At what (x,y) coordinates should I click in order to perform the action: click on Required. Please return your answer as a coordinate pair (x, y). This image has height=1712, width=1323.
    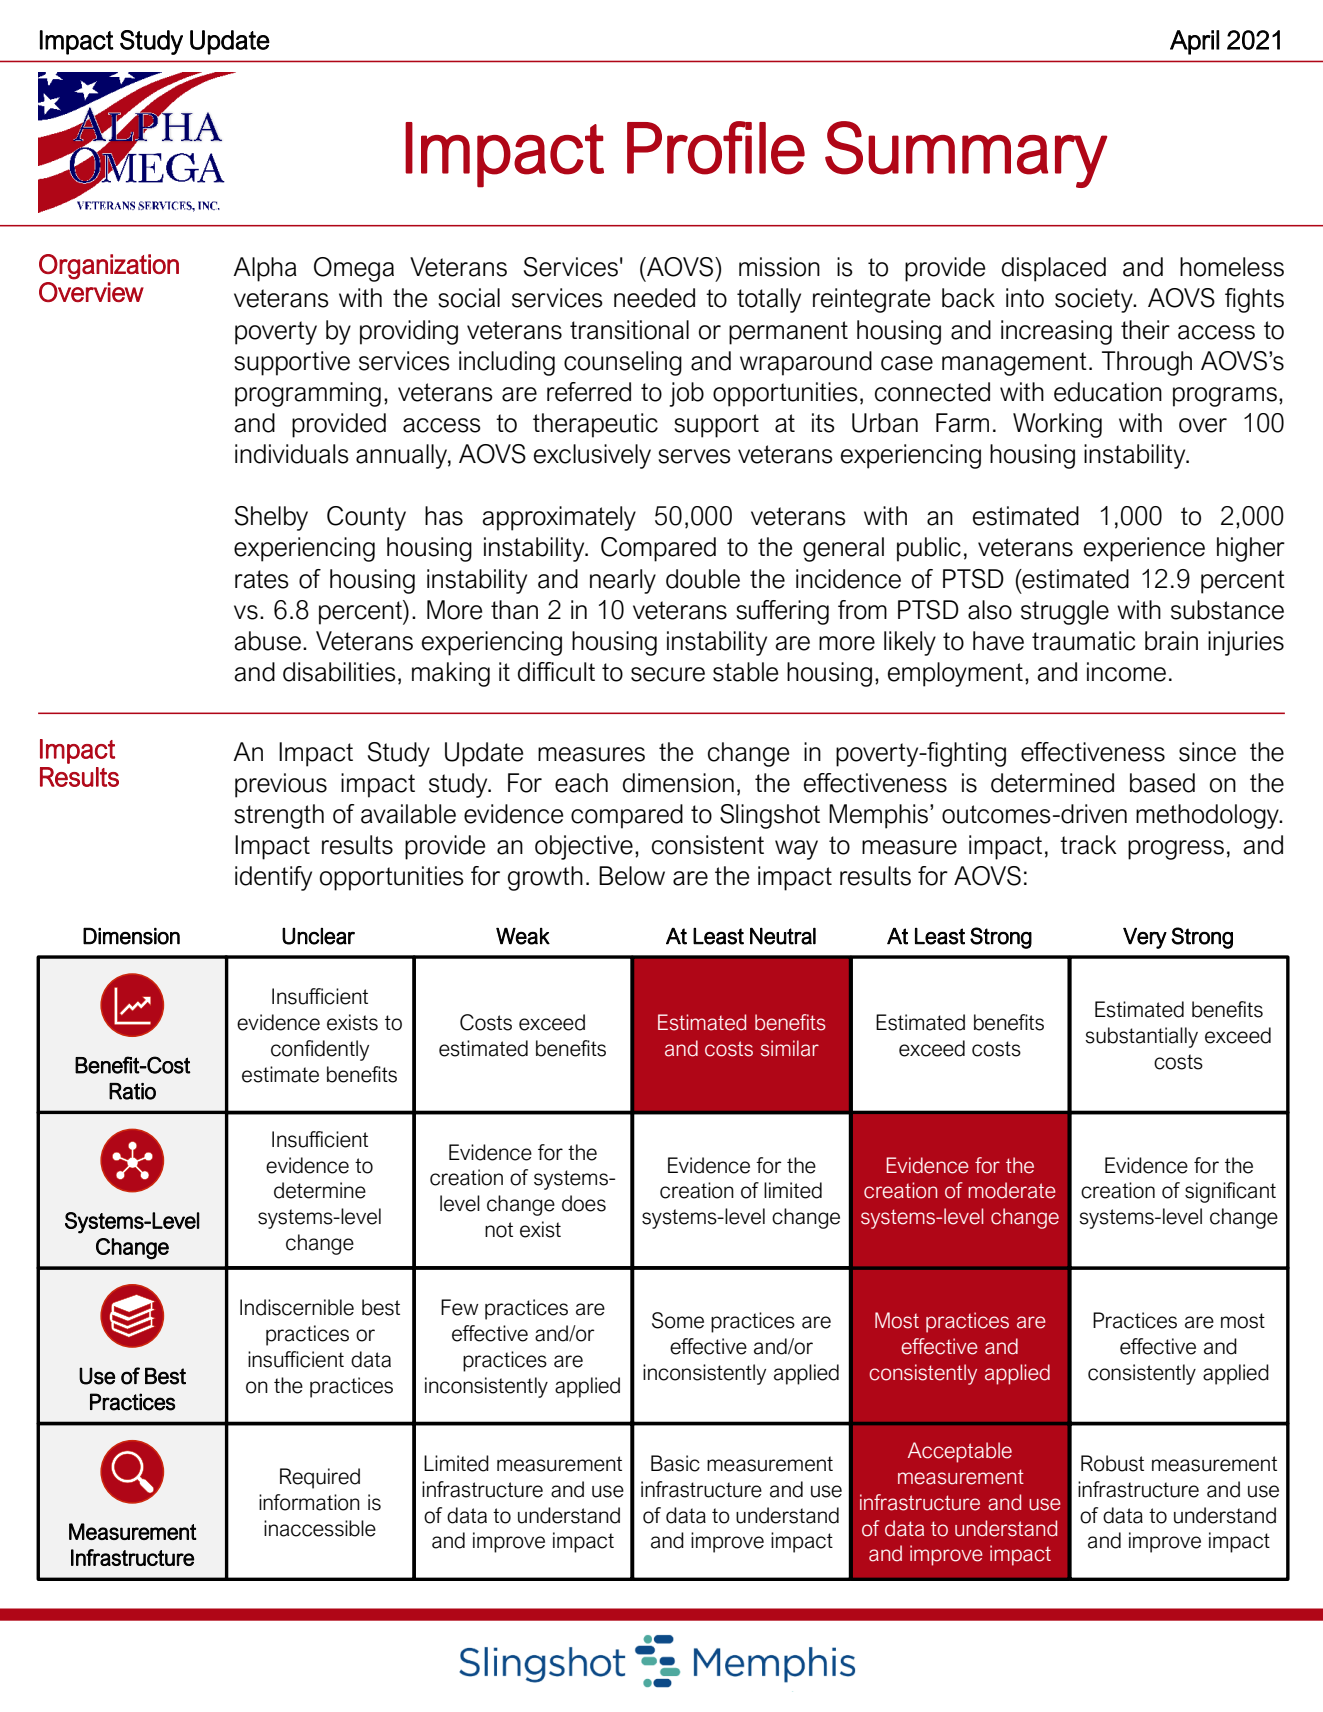
    Looking at the image, I should click on (320, 1478).
